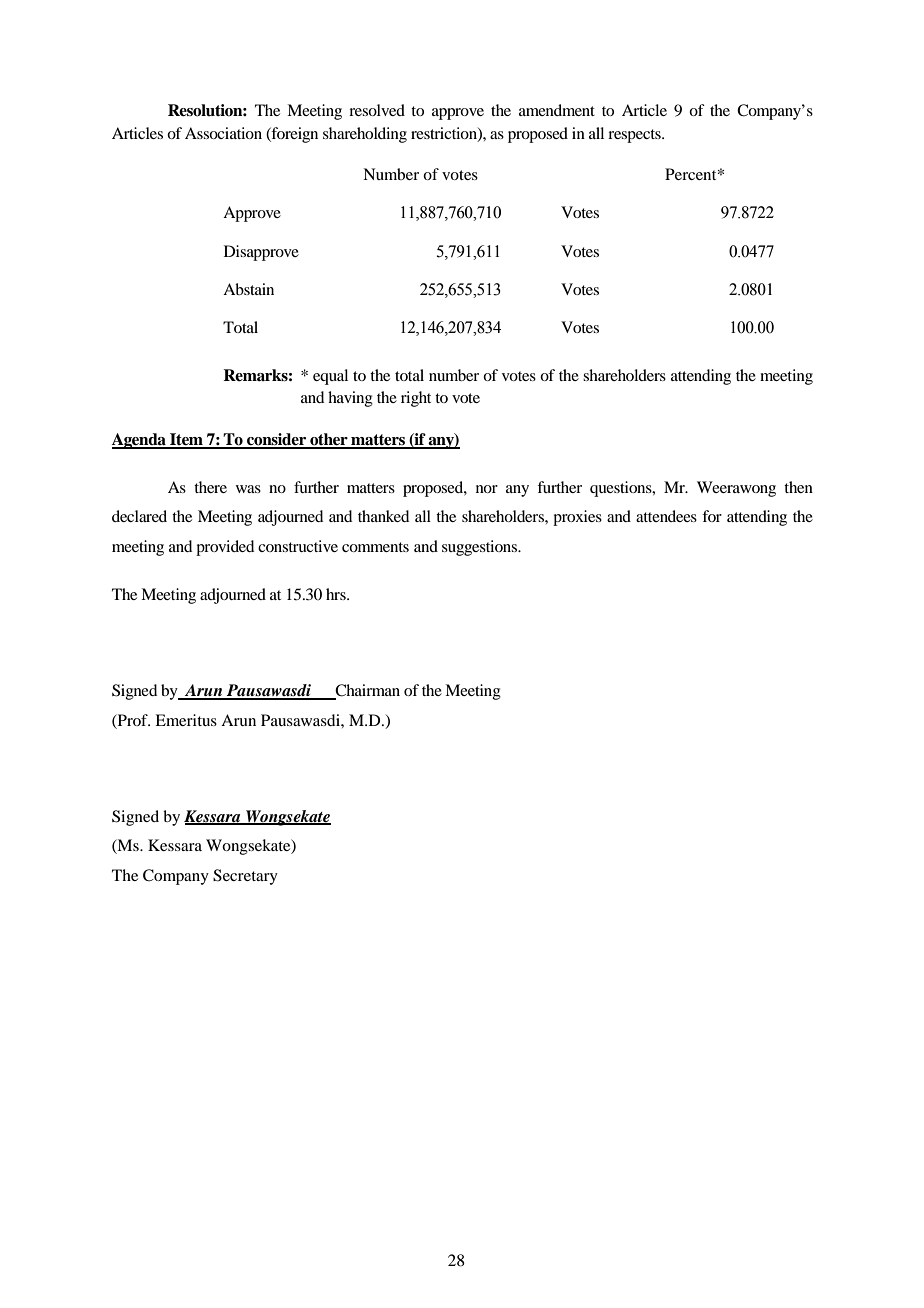 This screenshot has width=924, height=1308. What do you see at coordinates (557, 110) in the screenshot?
I see `amendment` at bounding box center [557, 110].
